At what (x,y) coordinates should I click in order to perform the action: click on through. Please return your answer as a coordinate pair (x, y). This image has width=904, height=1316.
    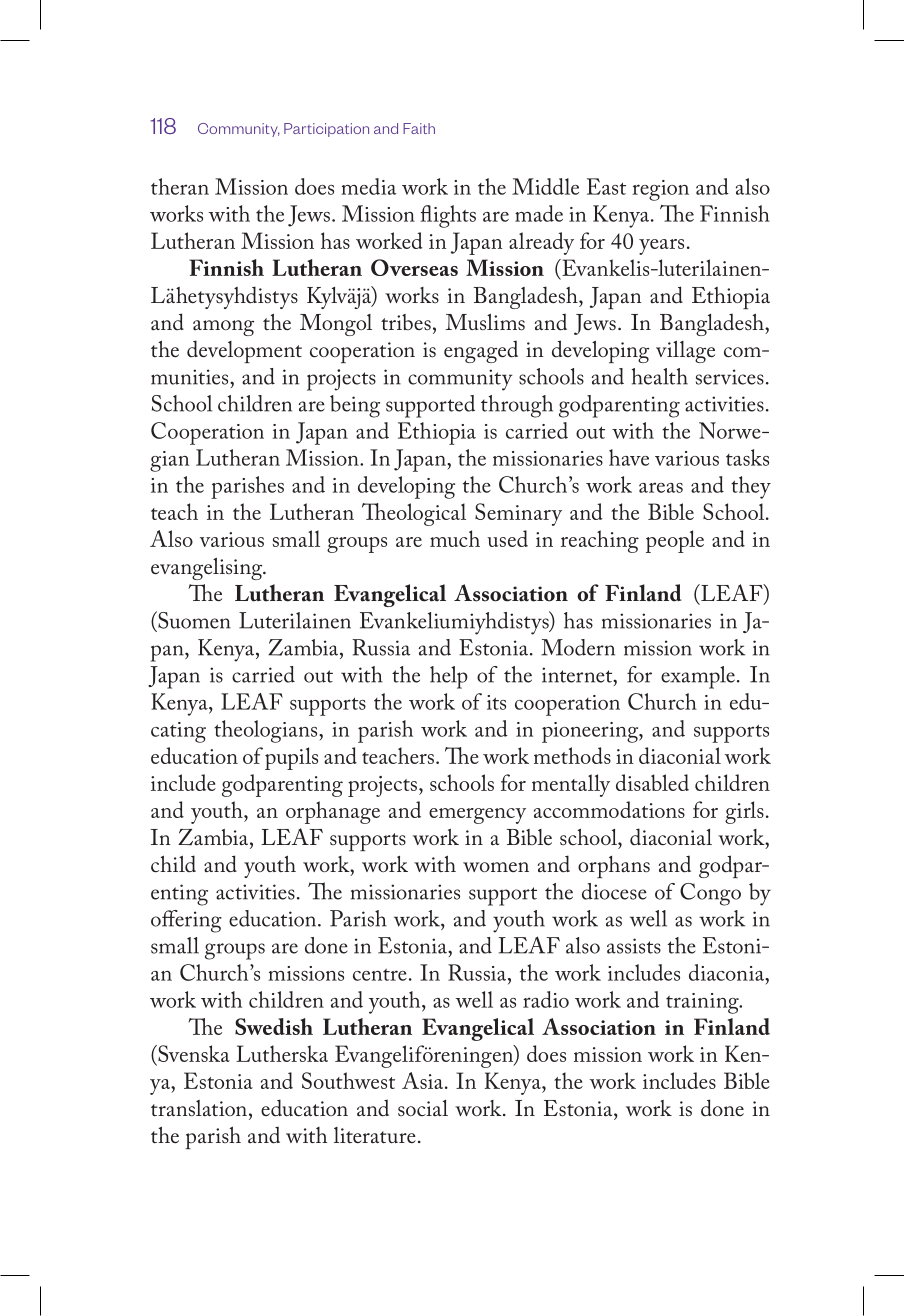
    Looking at the image, I should click on (517, 406).
